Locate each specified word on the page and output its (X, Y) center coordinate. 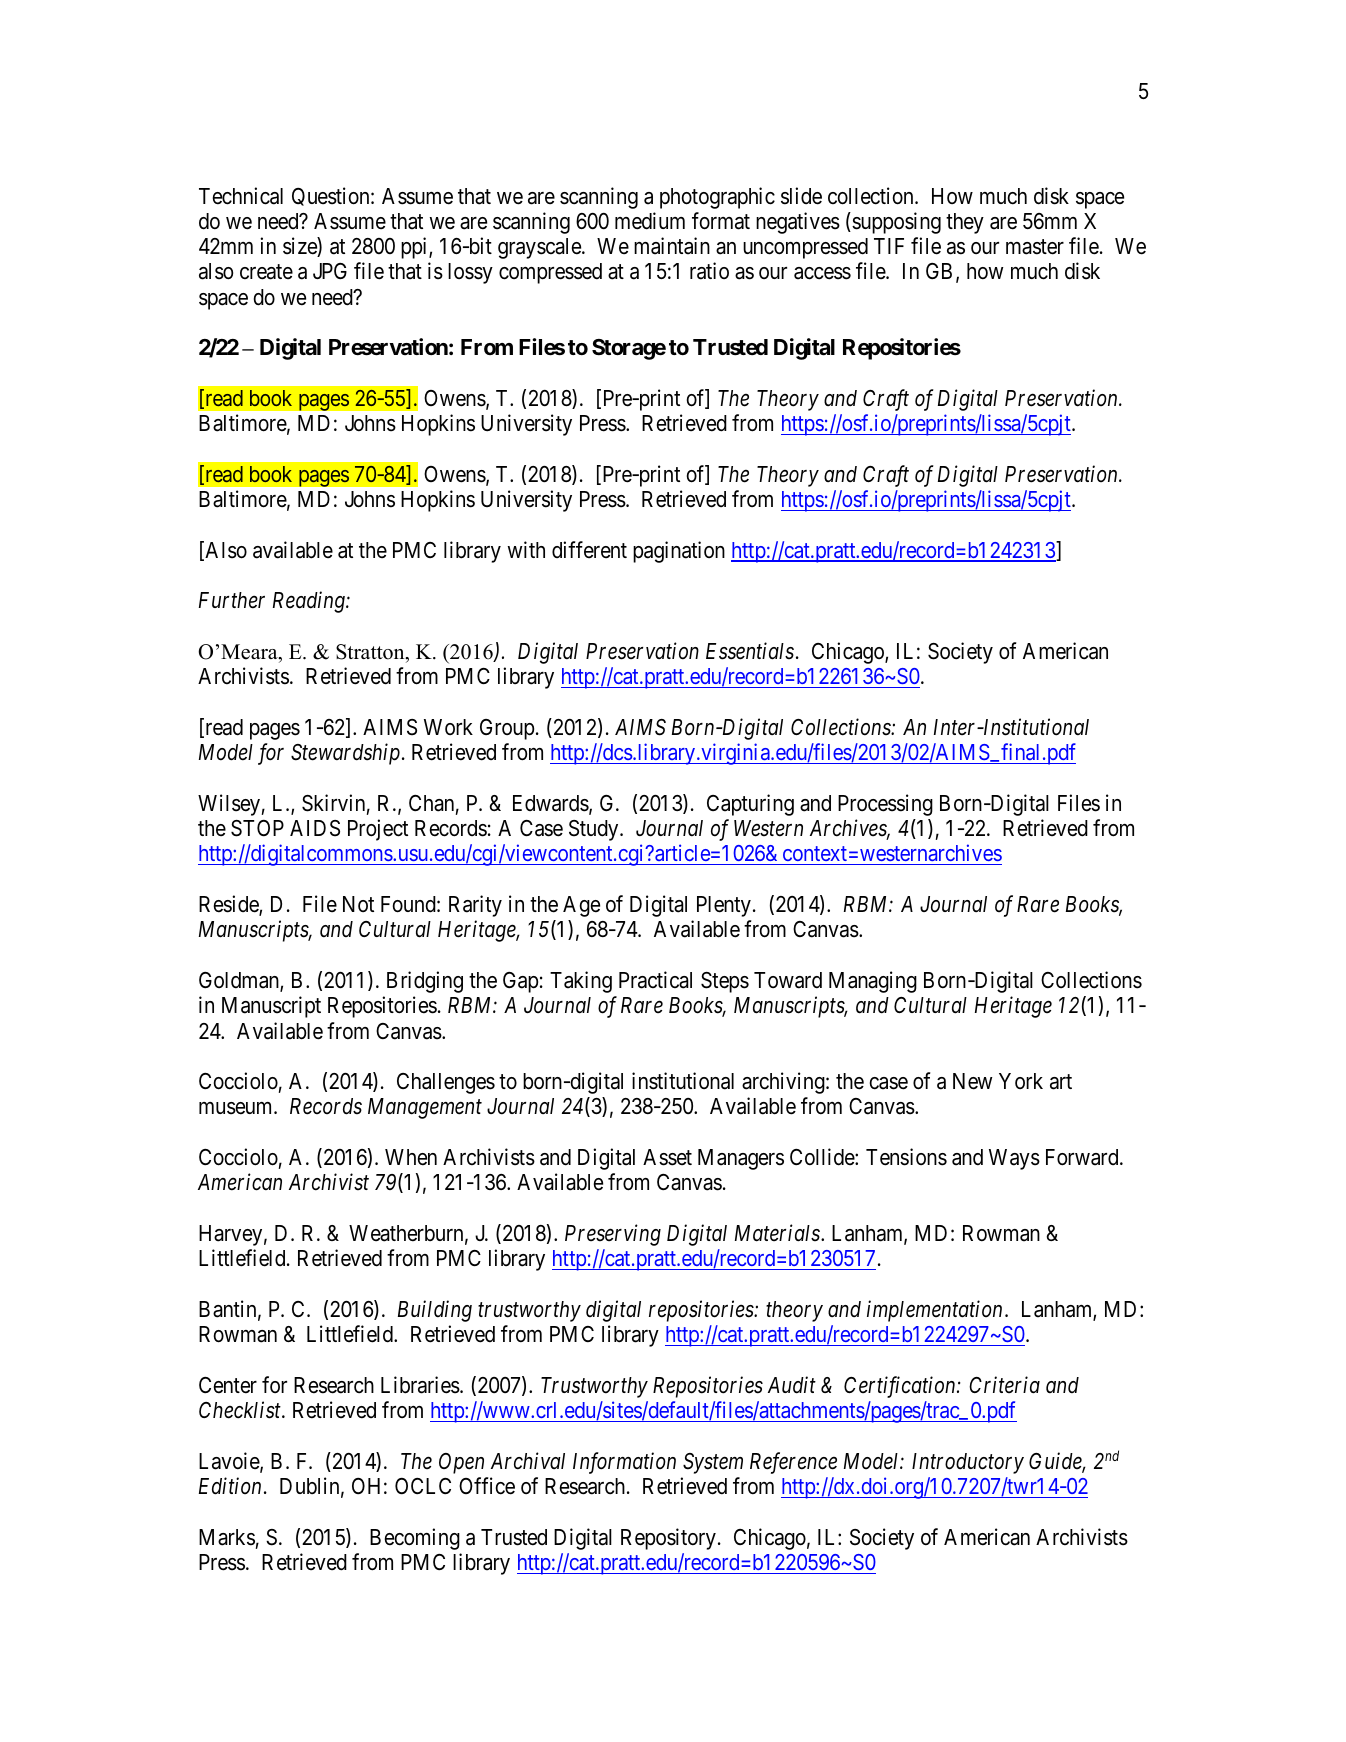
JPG (330, 271)
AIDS (315, 828)
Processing (885, 805)
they (965, 223)
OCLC (423, 1486)
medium (650, 221)
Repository (668, 1539)
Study (595, 830)
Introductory (968, 1463)
